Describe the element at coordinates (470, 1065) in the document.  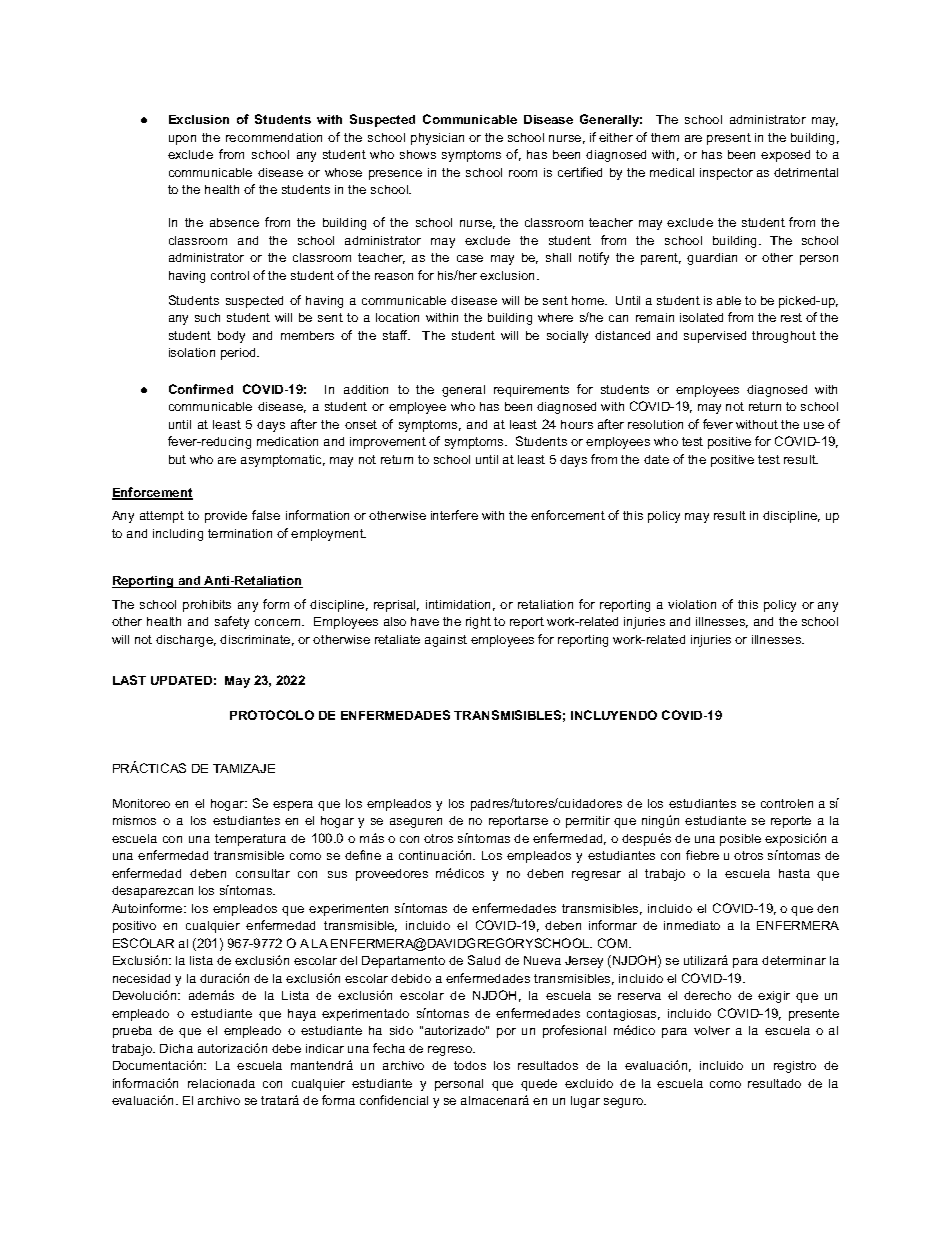
I see `todos` at that location.
